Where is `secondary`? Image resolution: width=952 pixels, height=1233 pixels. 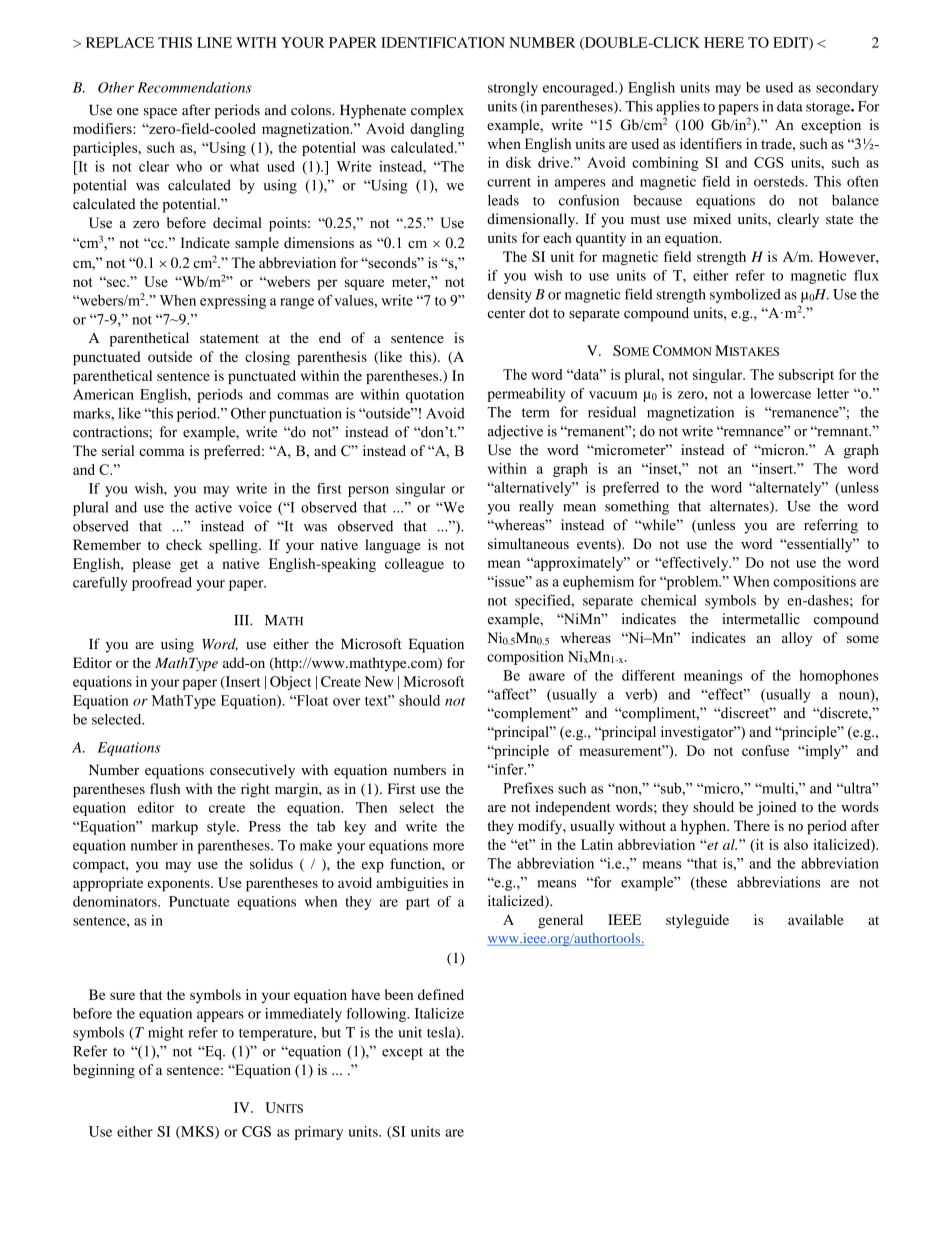 secondary is located at coordinates (847, 89).
